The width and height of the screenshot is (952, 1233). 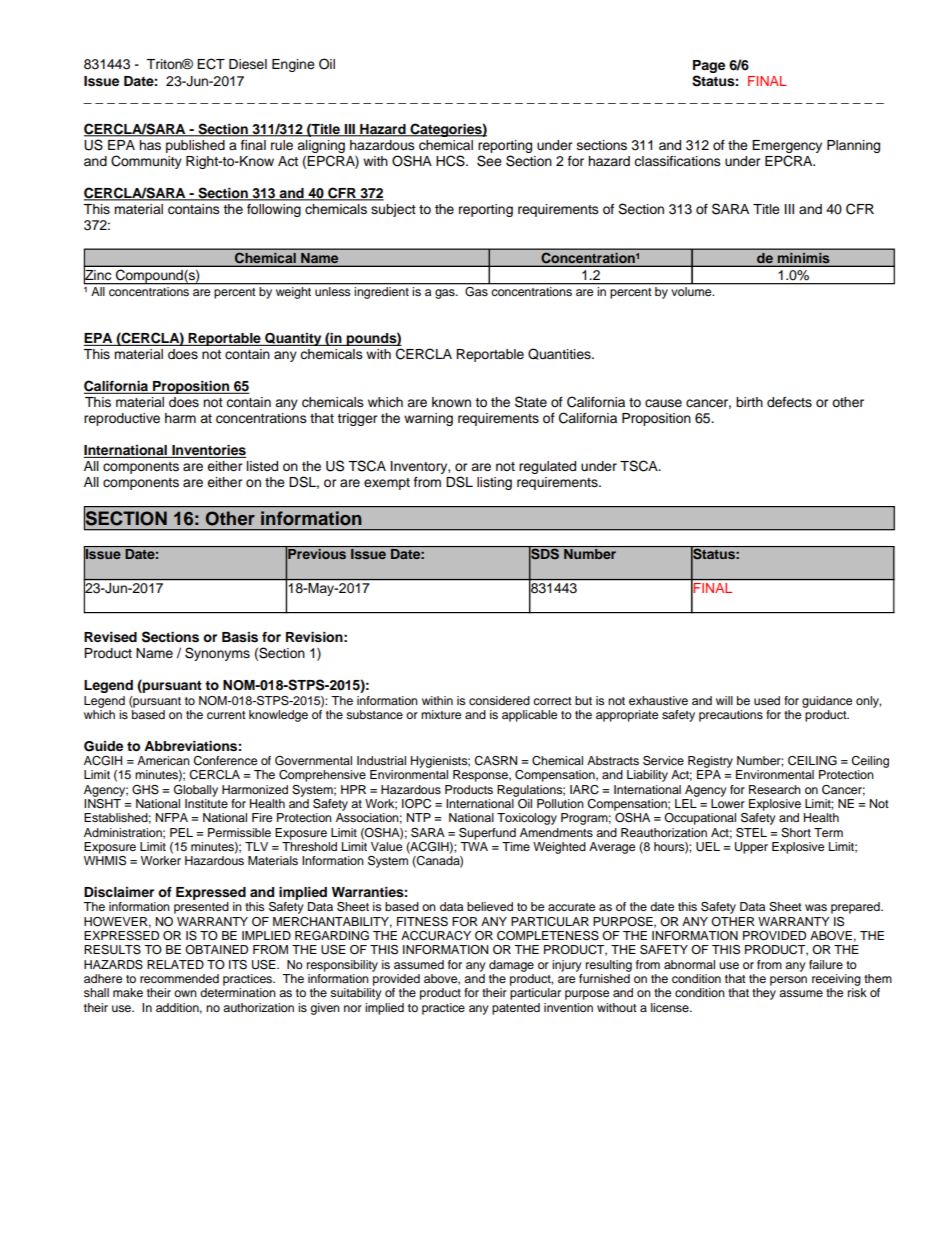 What do you see at coordinates (262, 466) in the screenshot?
I see `listed` at bounding box center [262, 466].
